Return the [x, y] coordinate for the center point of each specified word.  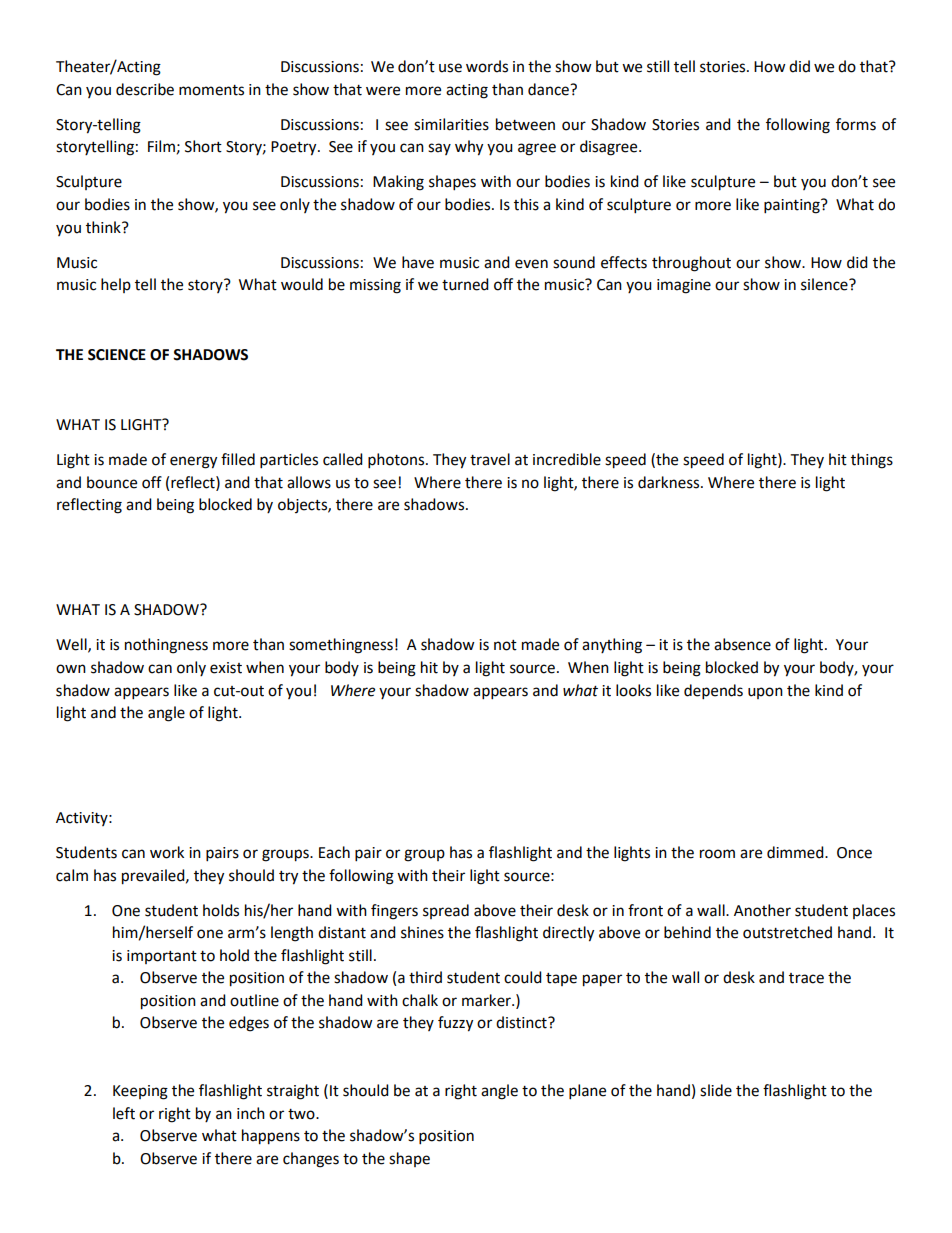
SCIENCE [117, 355]
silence [825, 284]
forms [856, 124]
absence [742, 644]
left [124, 1113]
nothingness [166, 646]
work [167, 852]
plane [587, 1092]
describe [145, 89]
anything [612, 646]
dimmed [796, 852]
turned [465, 284]
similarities [451, 124]
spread [446, 911]
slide [716, 1090]
